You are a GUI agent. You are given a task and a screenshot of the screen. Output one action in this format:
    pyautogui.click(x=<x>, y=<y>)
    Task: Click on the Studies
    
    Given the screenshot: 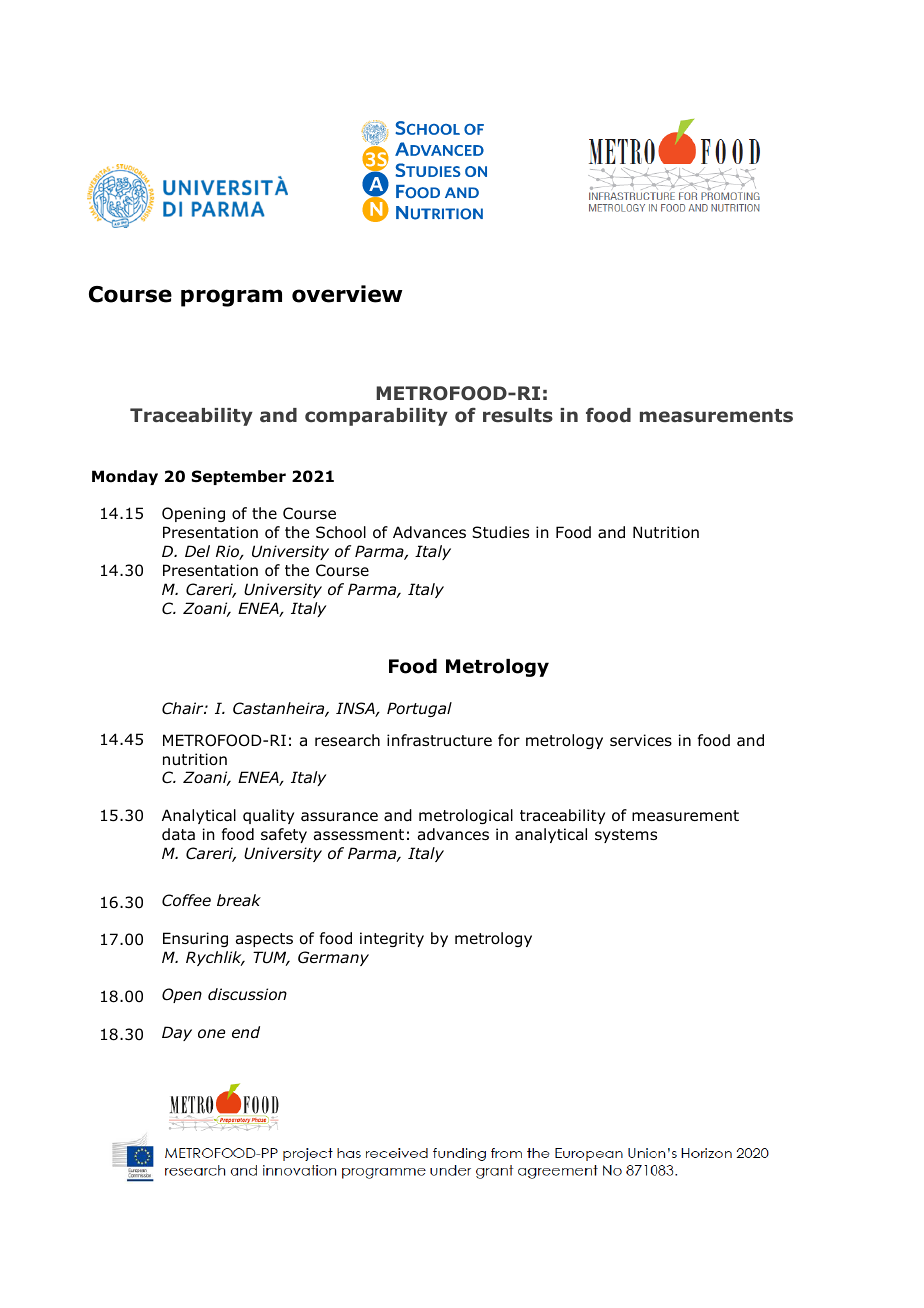 What is the action you would take?
    pyautogui.click(x=500, y=532)
